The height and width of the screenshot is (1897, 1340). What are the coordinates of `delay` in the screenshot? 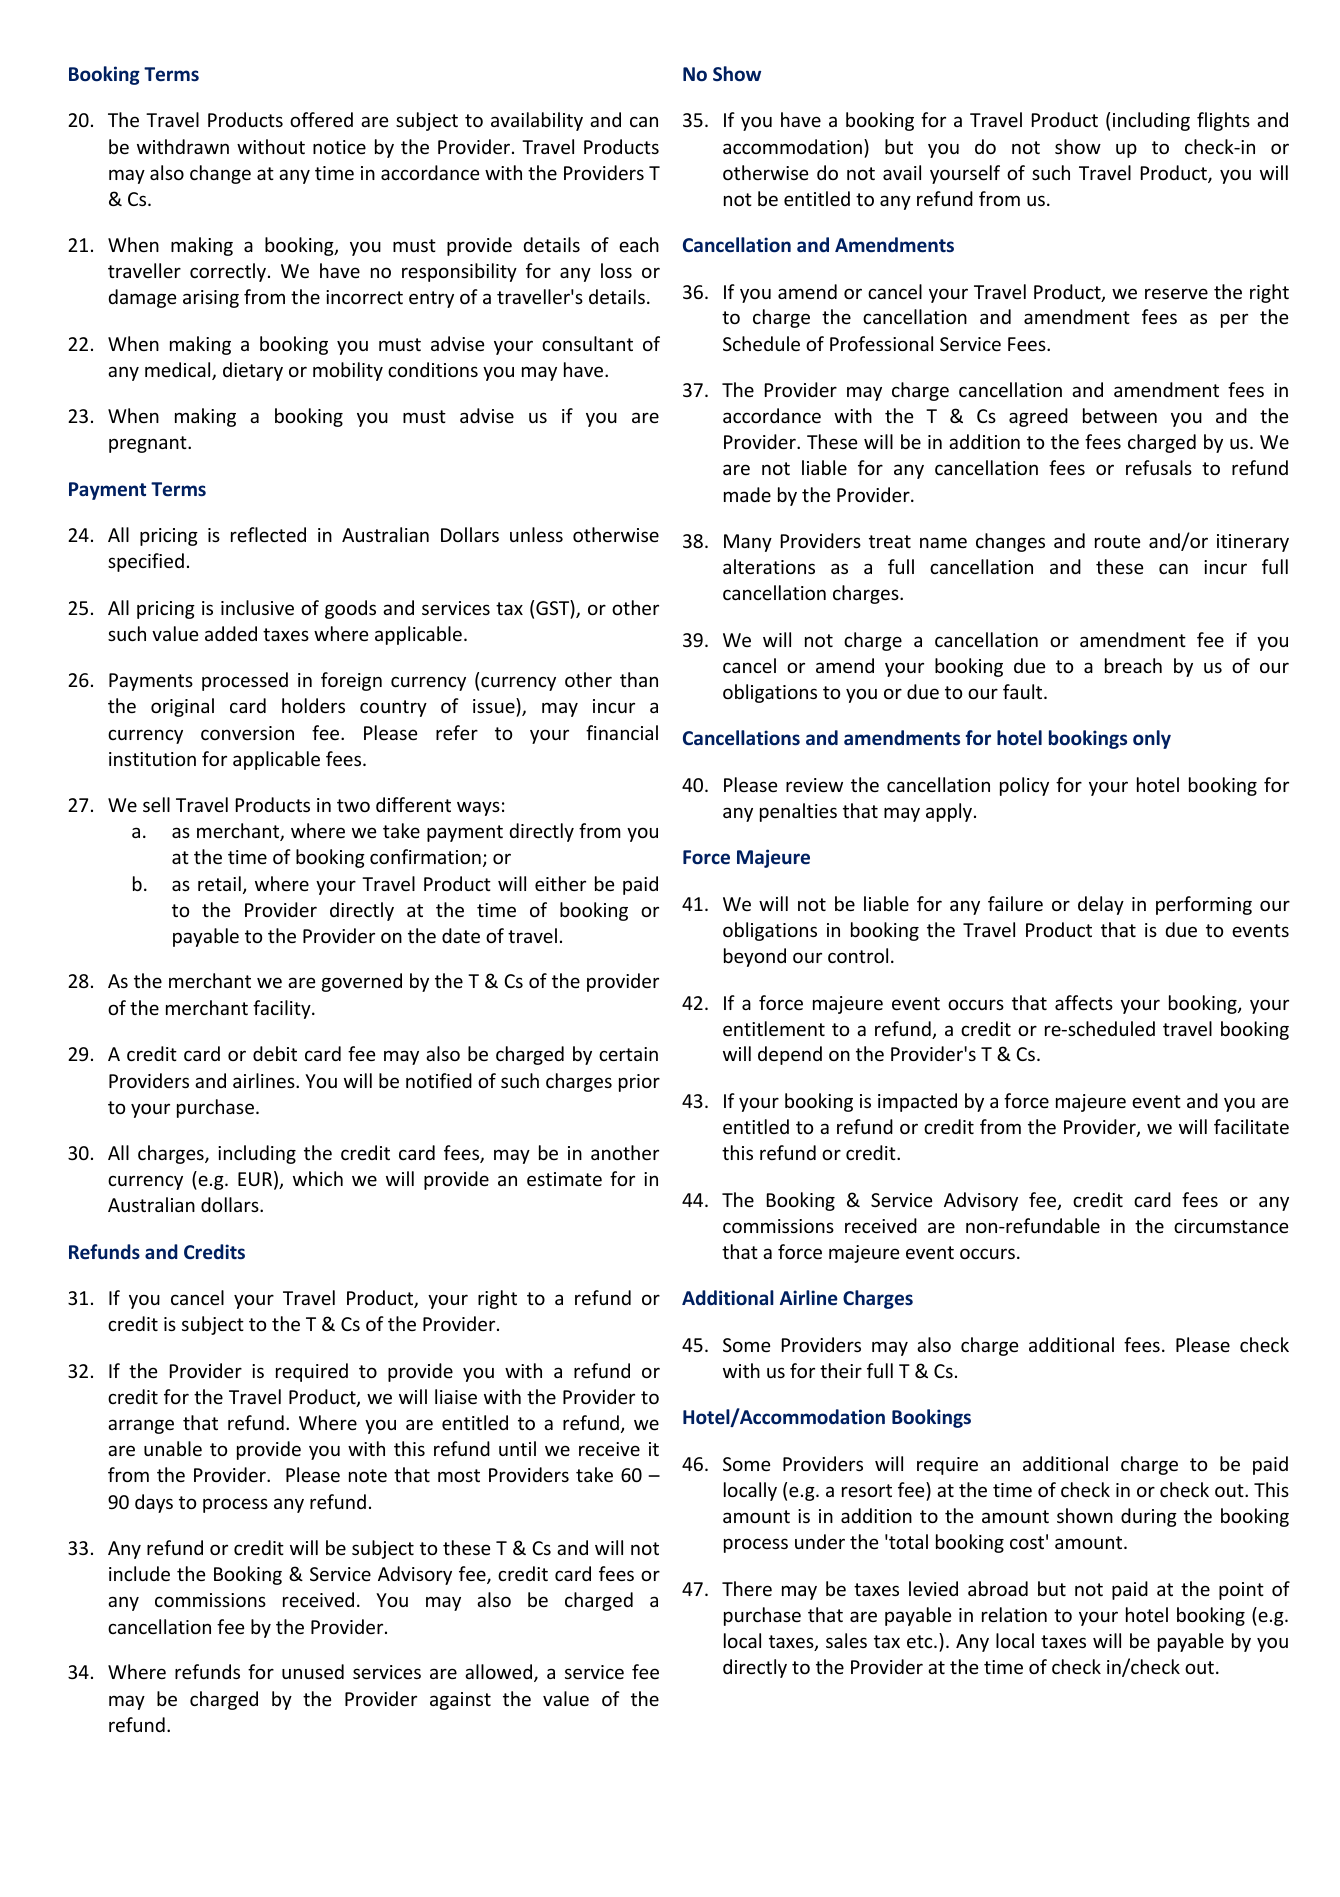 It's located at (1101, 905).
